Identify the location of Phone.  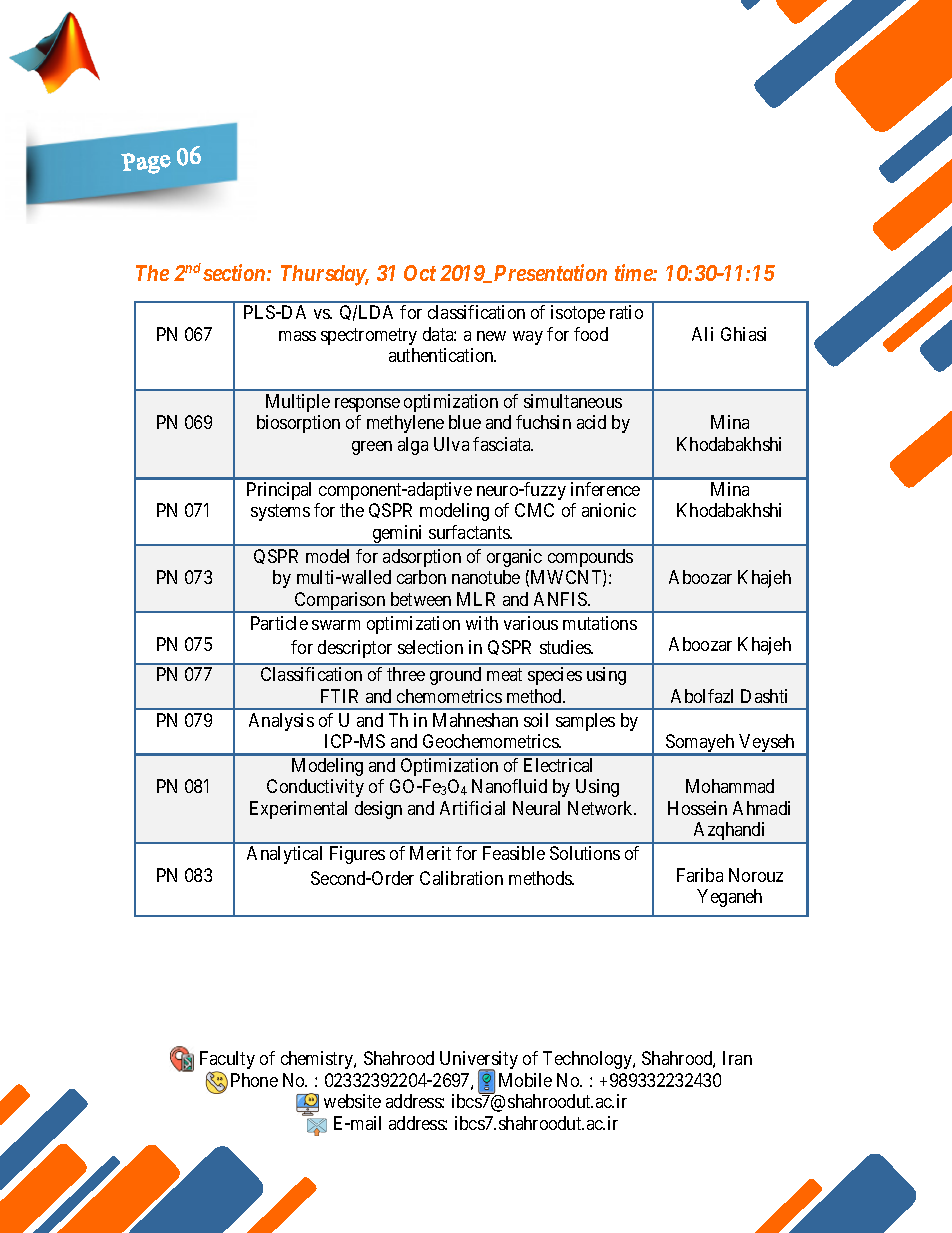
(254, 1080).
